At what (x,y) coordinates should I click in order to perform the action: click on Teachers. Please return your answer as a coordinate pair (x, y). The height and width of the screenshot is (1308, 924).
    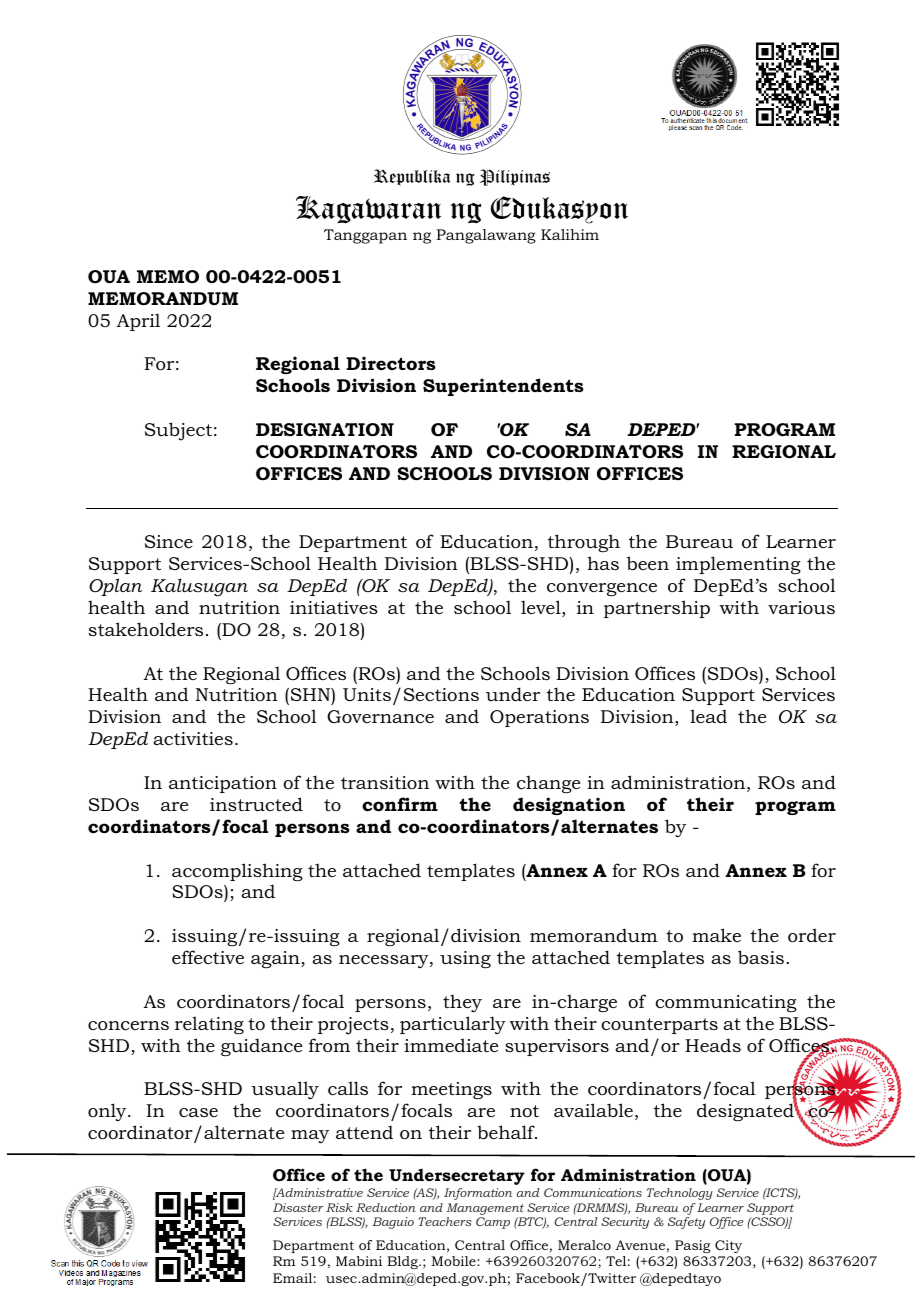
    Looking at the image, I should click on (445, 1221).
